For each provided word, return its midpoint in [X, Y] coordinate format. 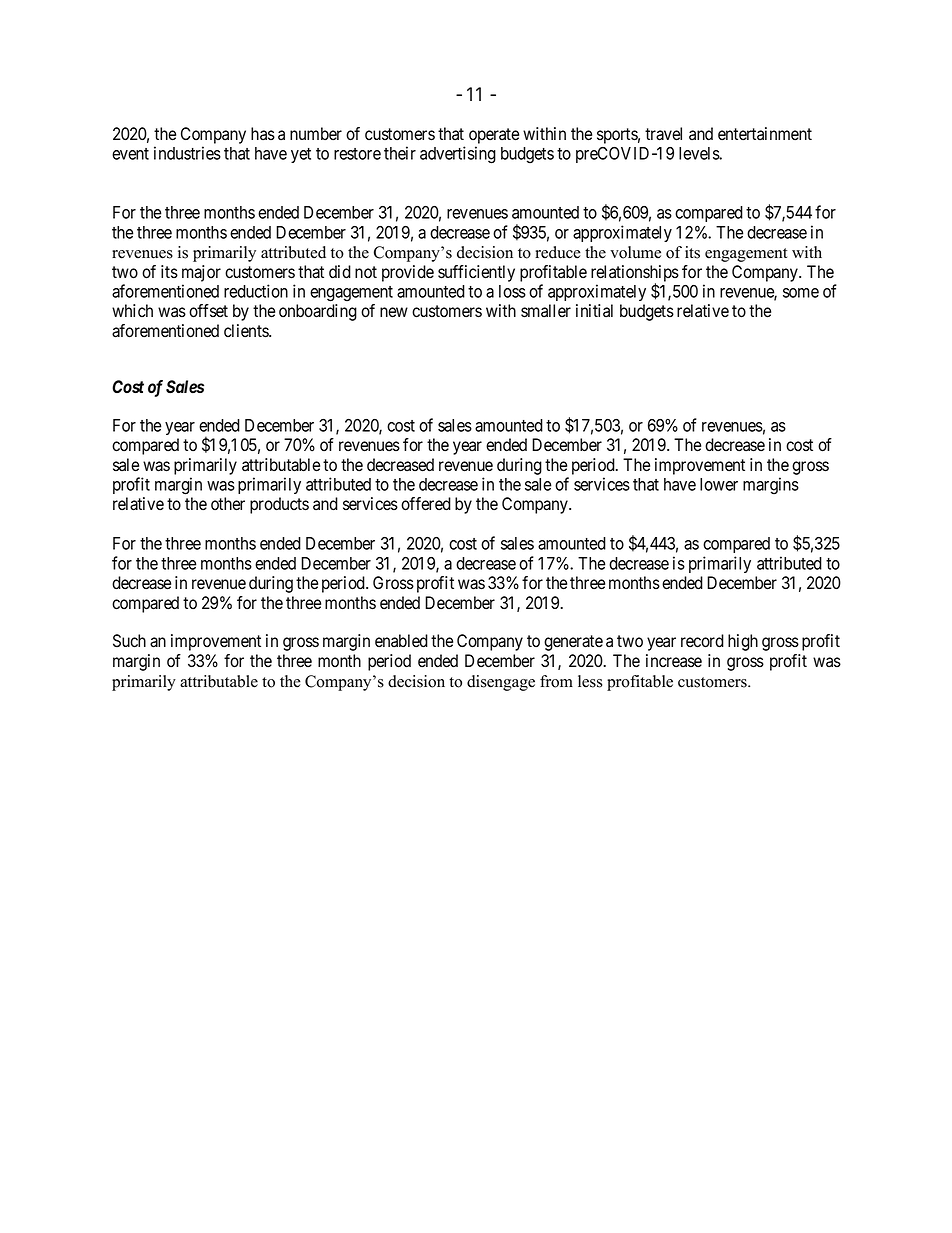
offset [208, 311]
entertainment [765, 134]
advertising [458, 155]
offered [426, 504]
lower [719, 484]
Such [129, 641]
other [228, 504]
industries [187, 153]
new [394, 312]
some [801, 293]
